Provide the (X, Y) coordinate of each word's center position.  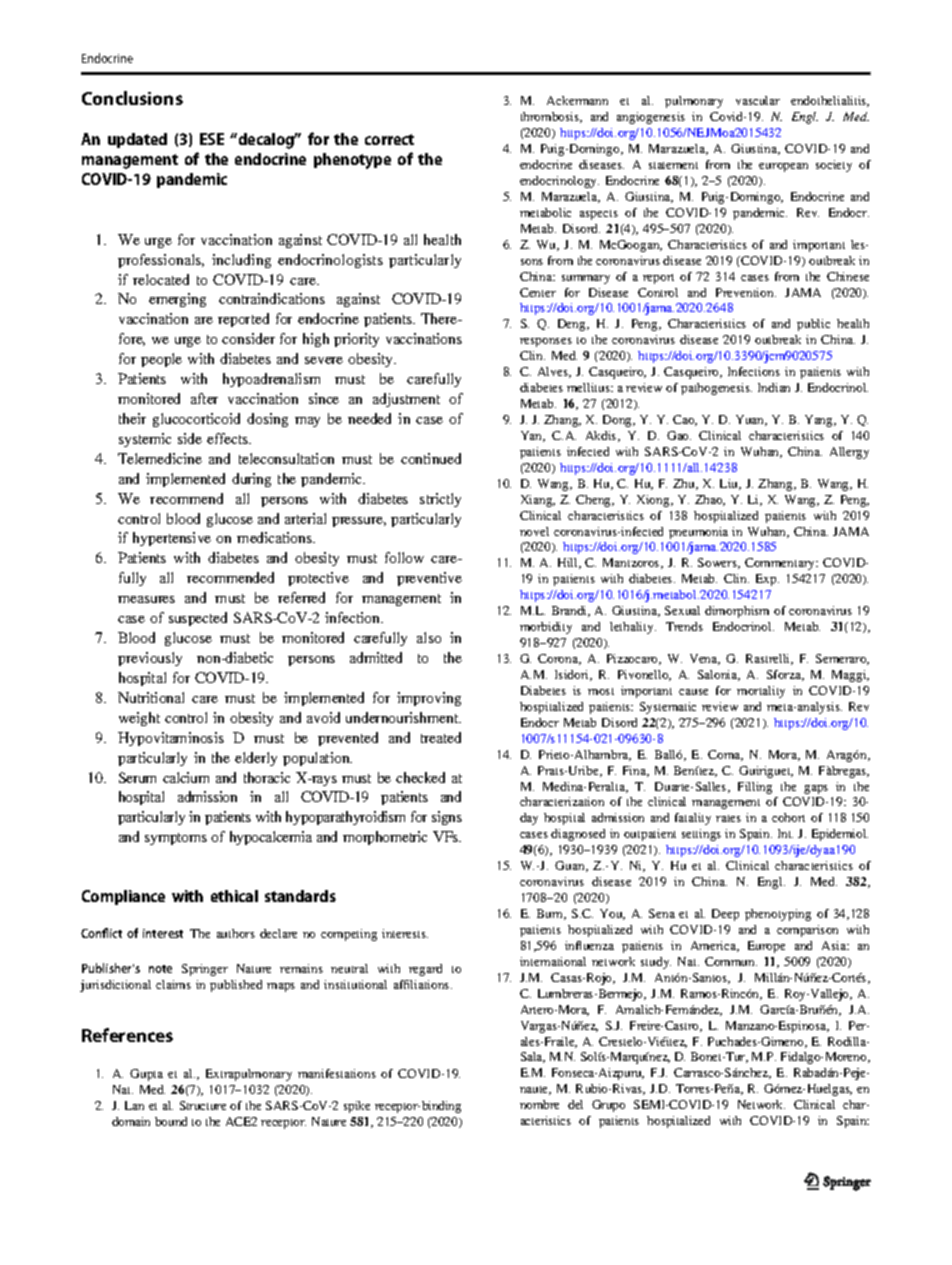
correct (389, 139)
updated (137, 140)
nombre (539, 1104)
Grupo (608, 1106)
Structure (203, 1105)
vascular (758, 100)
